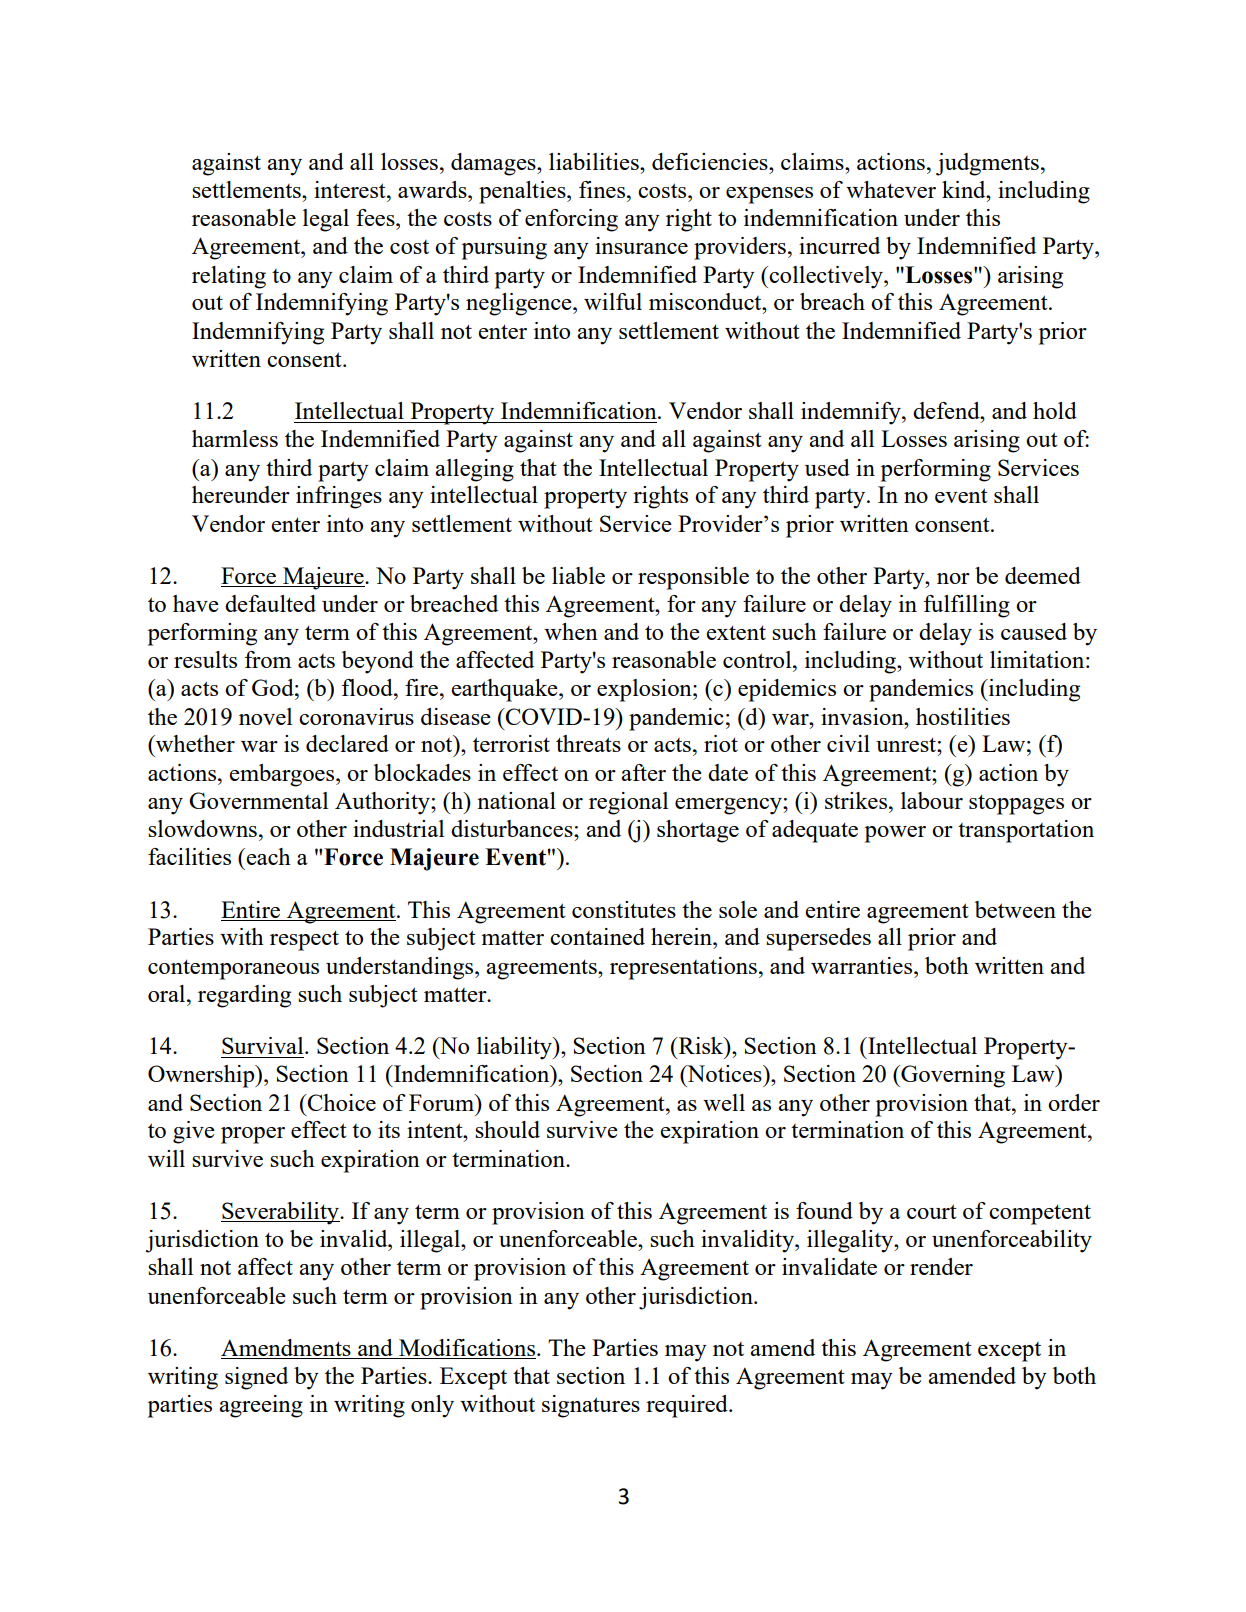 The height and width of the image is (1612, 1246). What do you see at coordinates (987, 164) in the image?
I see `judgments` at bounding box center [987, 164].
